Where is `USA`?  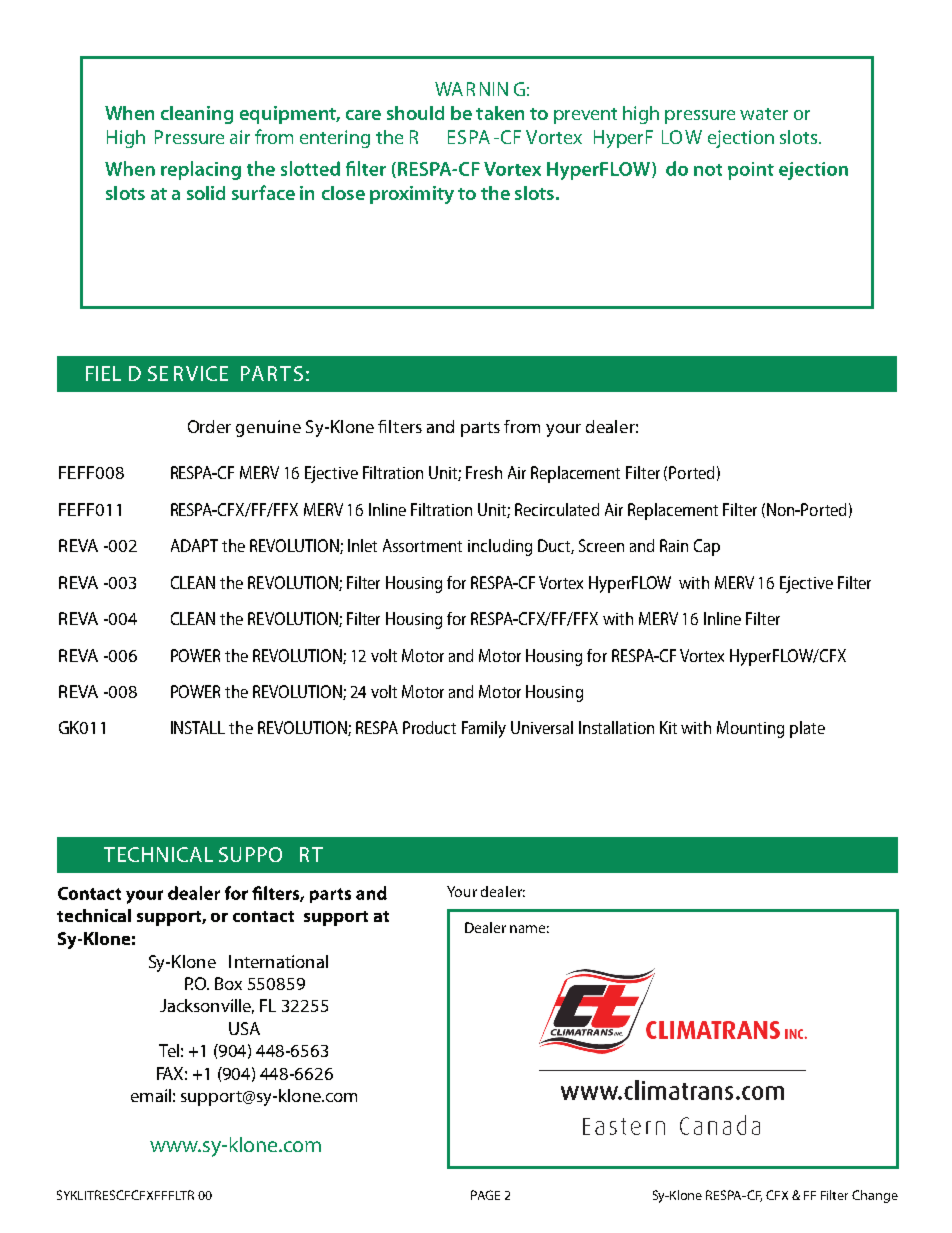
USA is located at coordinates (244, 1028).
